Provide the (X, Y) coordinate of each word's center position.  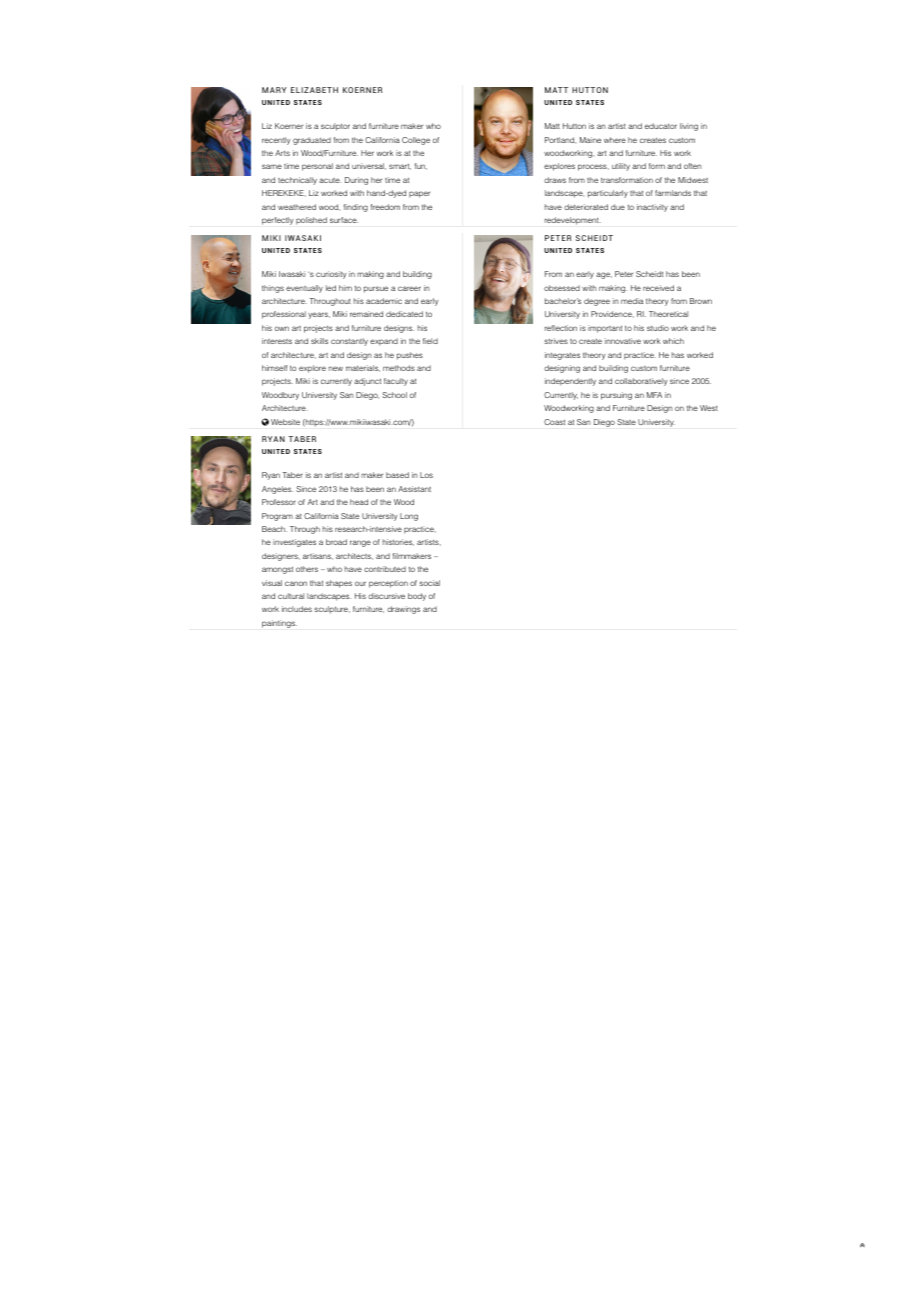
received (658, 288)
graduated (312, 141)
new (336, 368)
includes (297, 609)
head (359, 502)
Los (426, 475)
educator (661, 126)
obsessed (562, 288)
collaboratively (641, 382)
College (416, 141)
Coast (554, 422)
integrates (562, 356)
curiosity (331, 275)
